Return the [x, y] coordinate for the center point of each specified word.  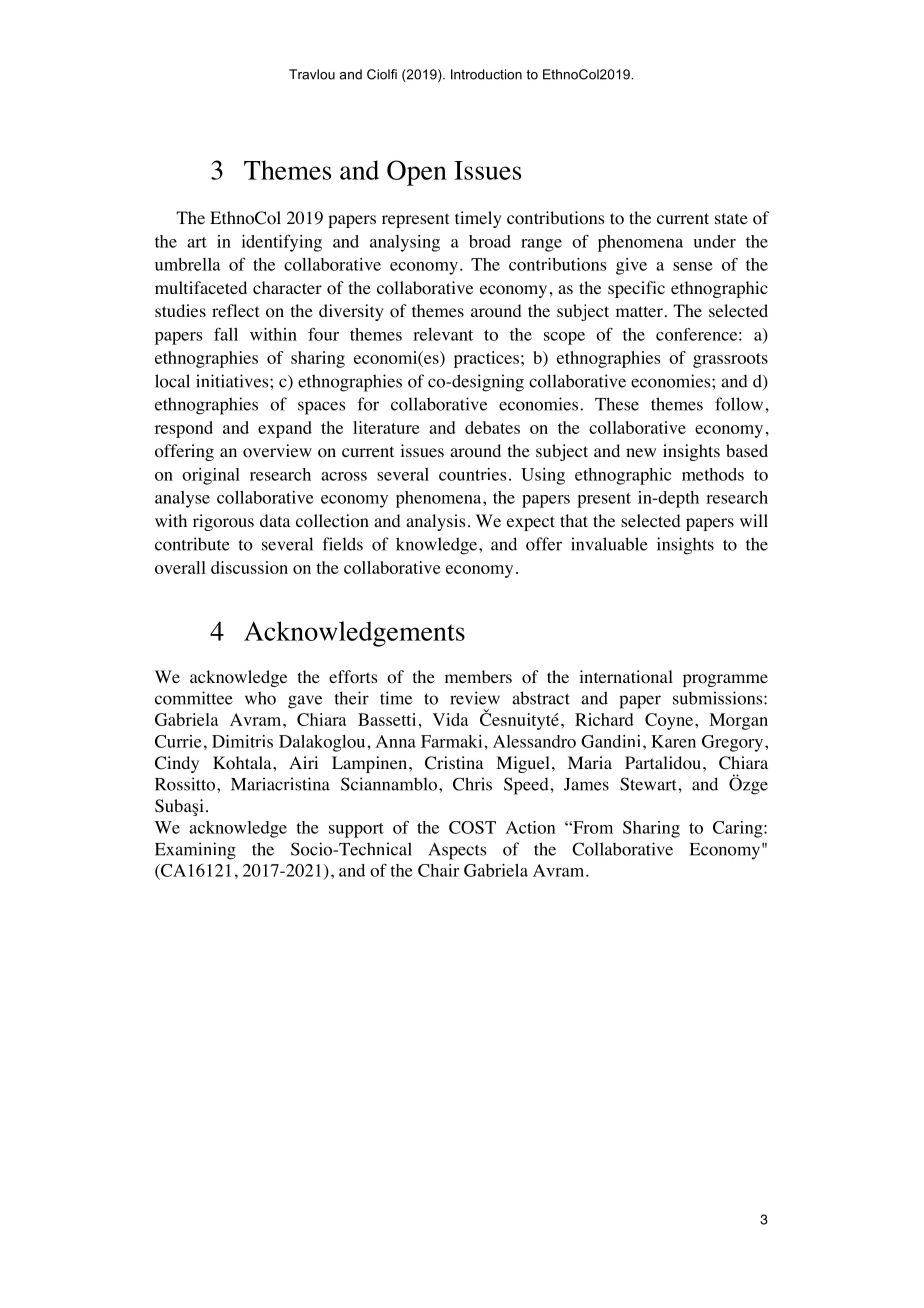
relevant [443, 334]
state [731, 218]
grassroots [730, 360]
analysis [435, 522]
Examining [195, 851]
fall [226, 334]
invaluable [609, 544]
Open [417, 173]
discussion [249, 567]
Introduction [486, 74]
